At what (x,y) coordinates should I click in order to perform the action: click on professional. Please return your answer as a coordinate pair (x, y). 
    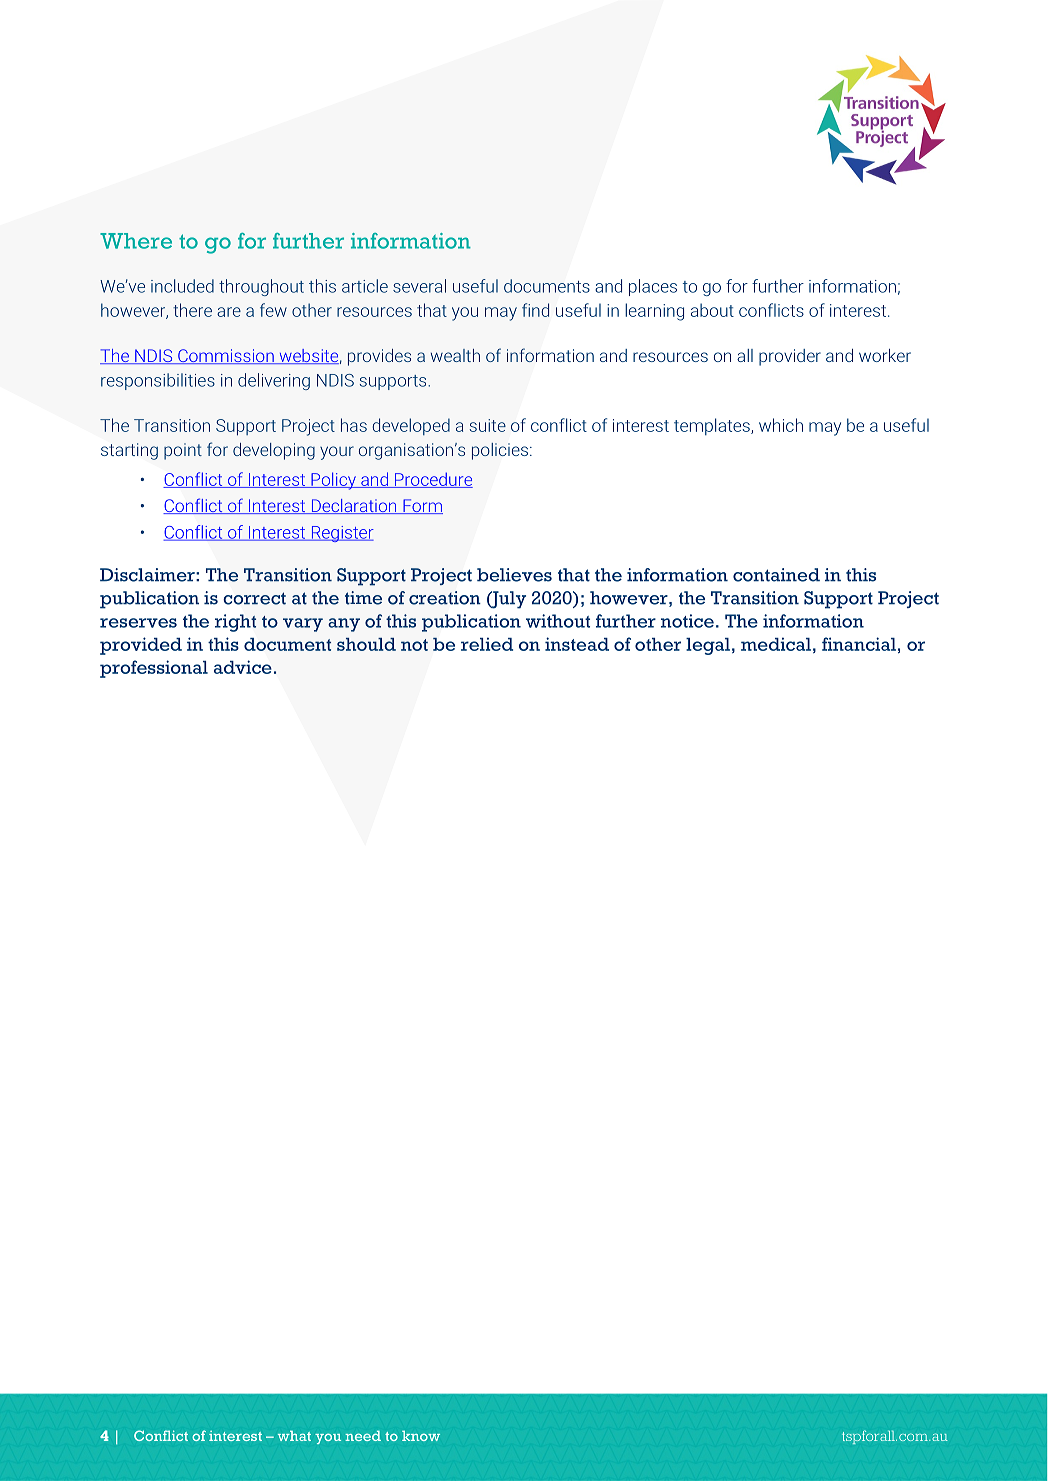
    Looking at the image, I should click on (154, 669).
